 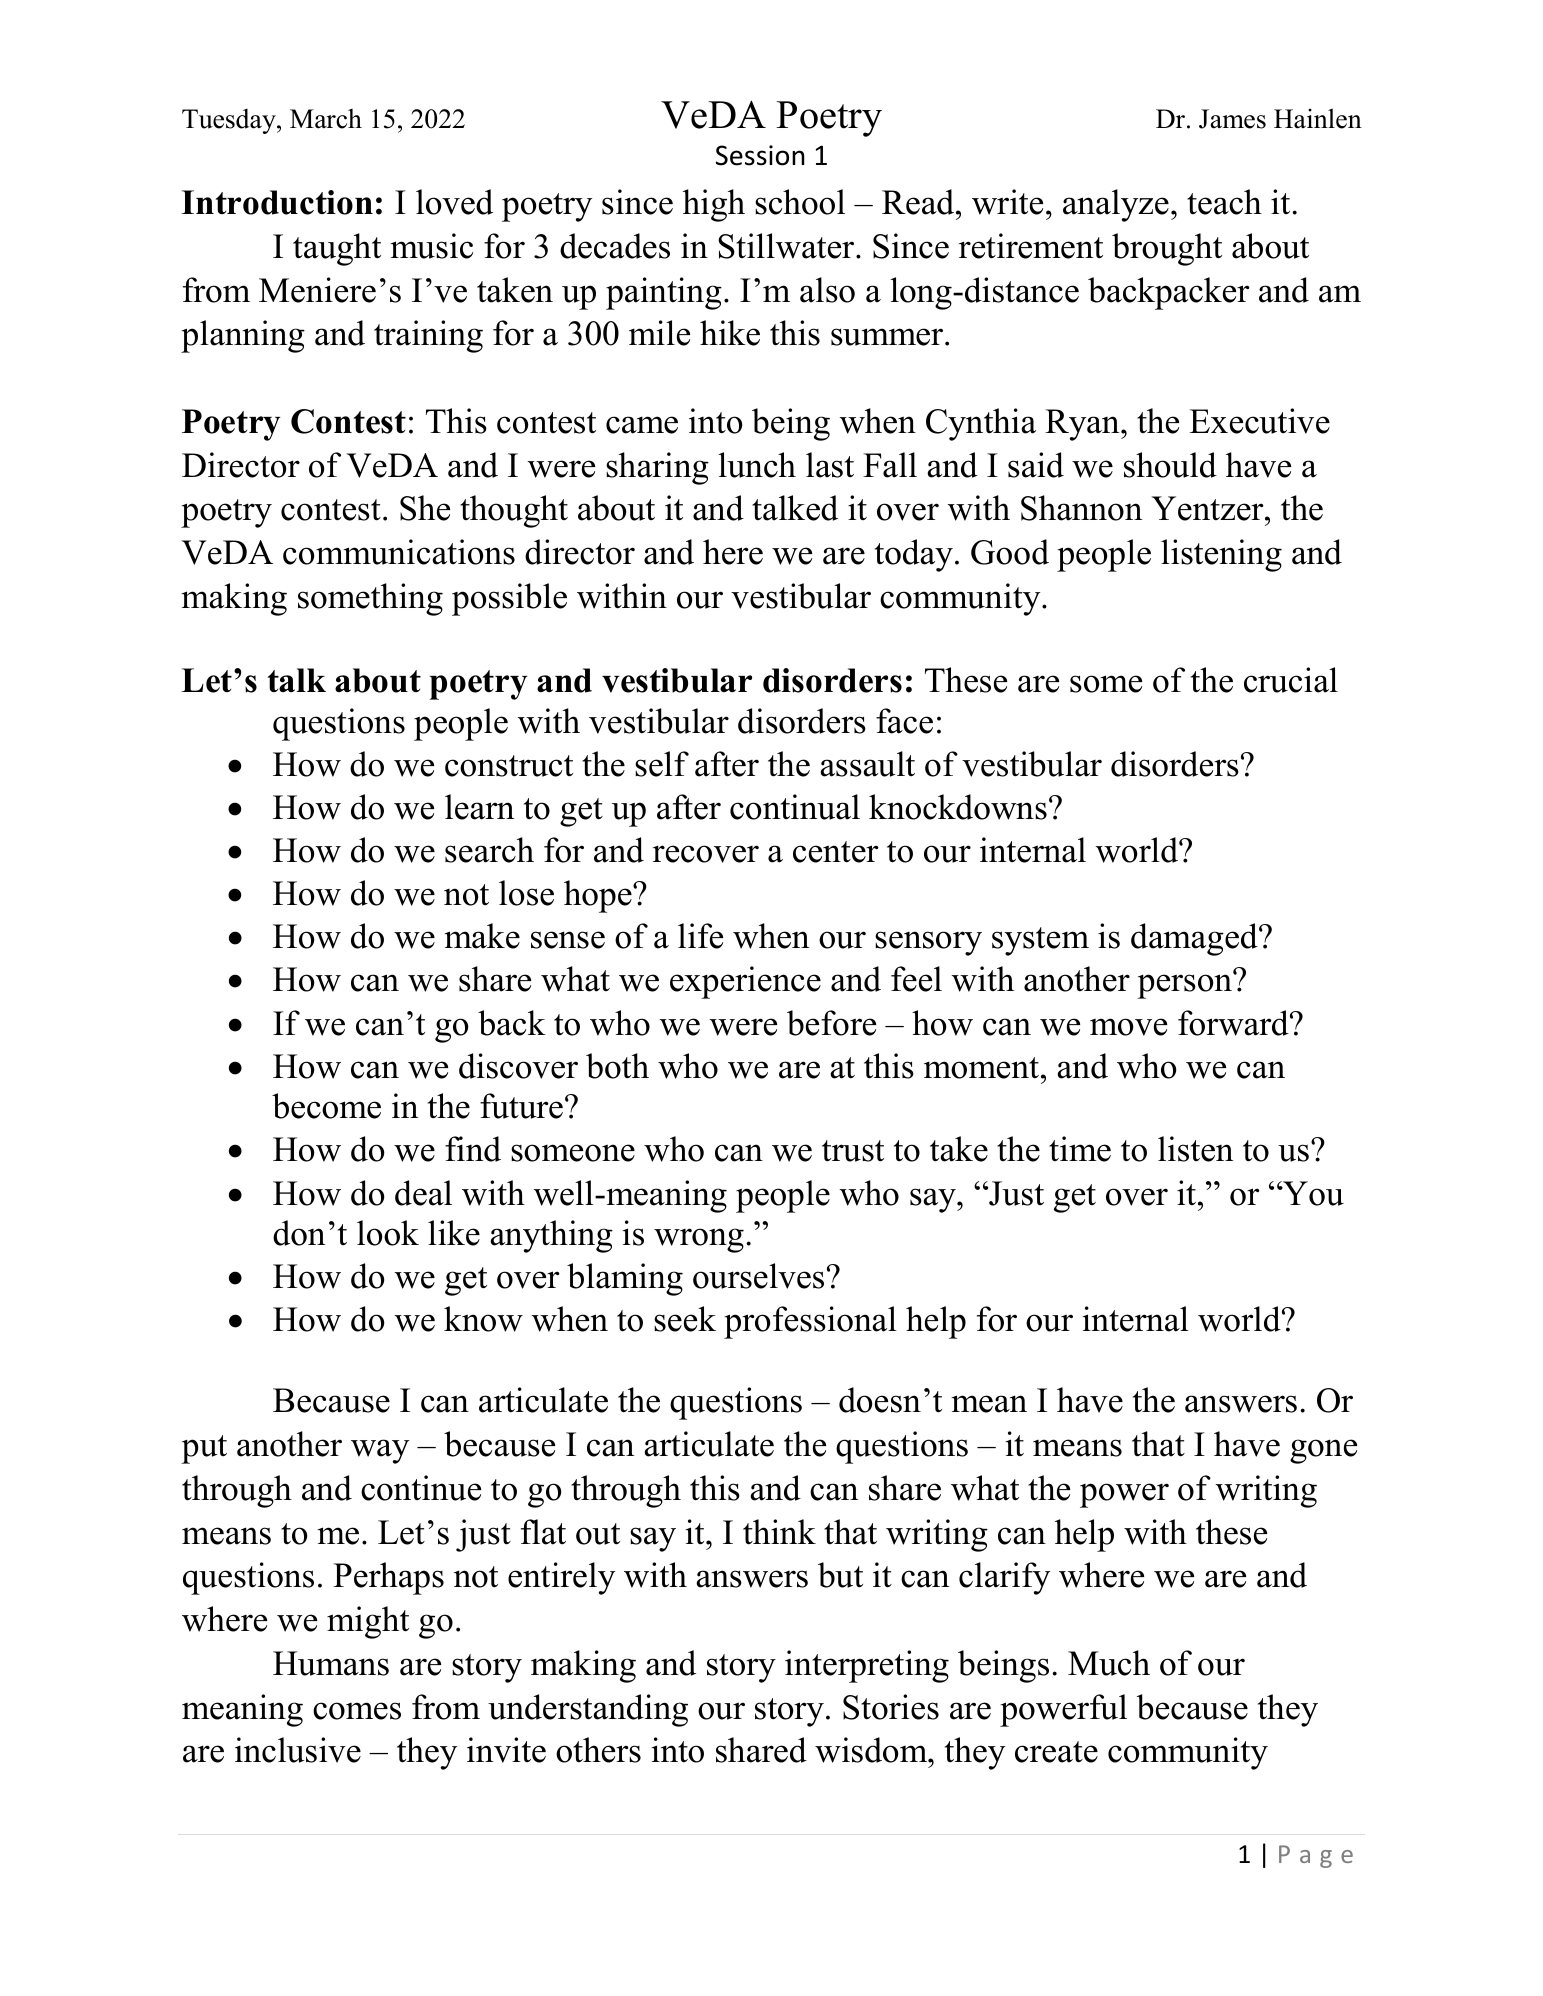 What do you see at coordinates (760, 155) in the image?
I see `Session` at bounding box center [760, 155].
